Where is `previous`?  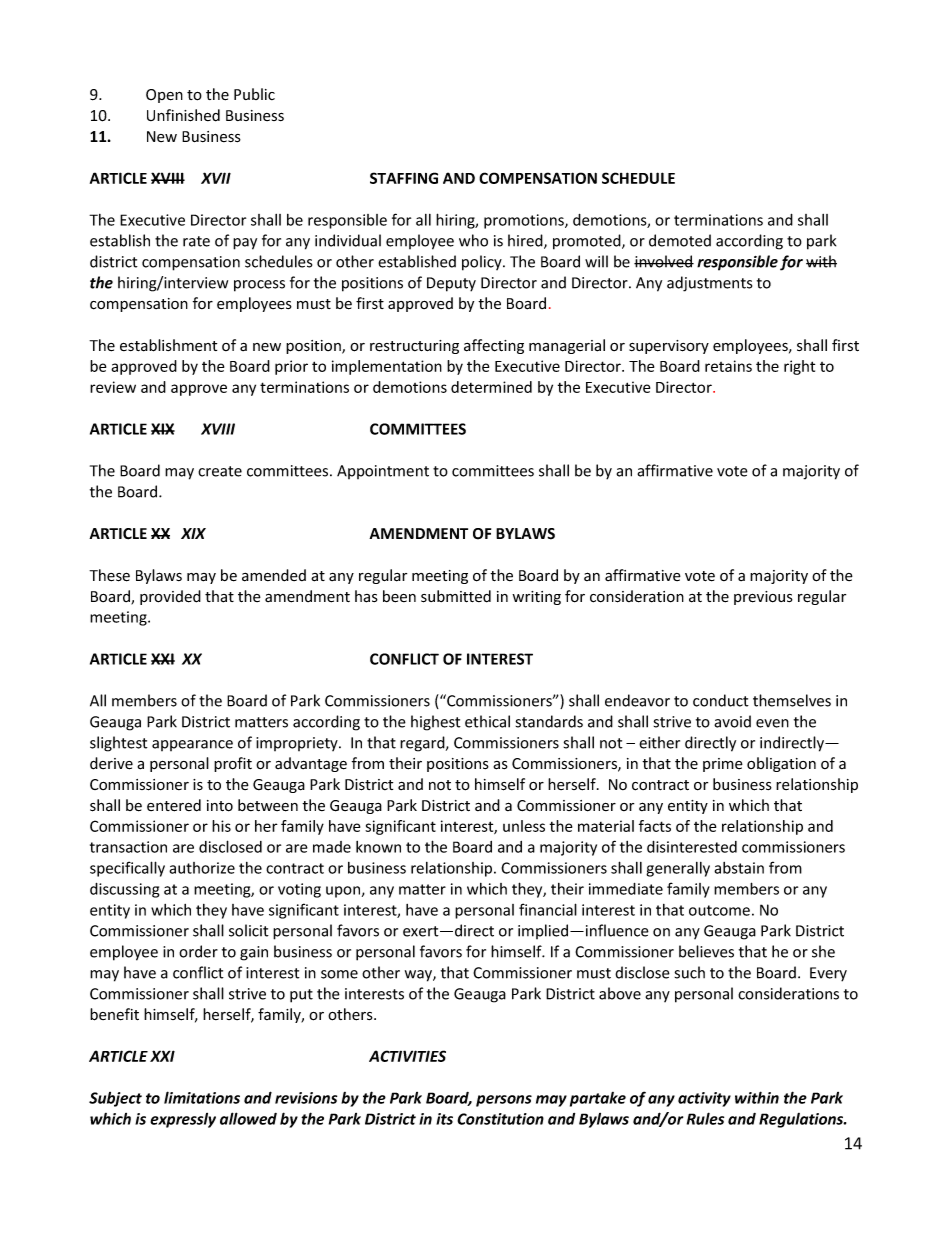
previous is located at coordinates (763, 598).
